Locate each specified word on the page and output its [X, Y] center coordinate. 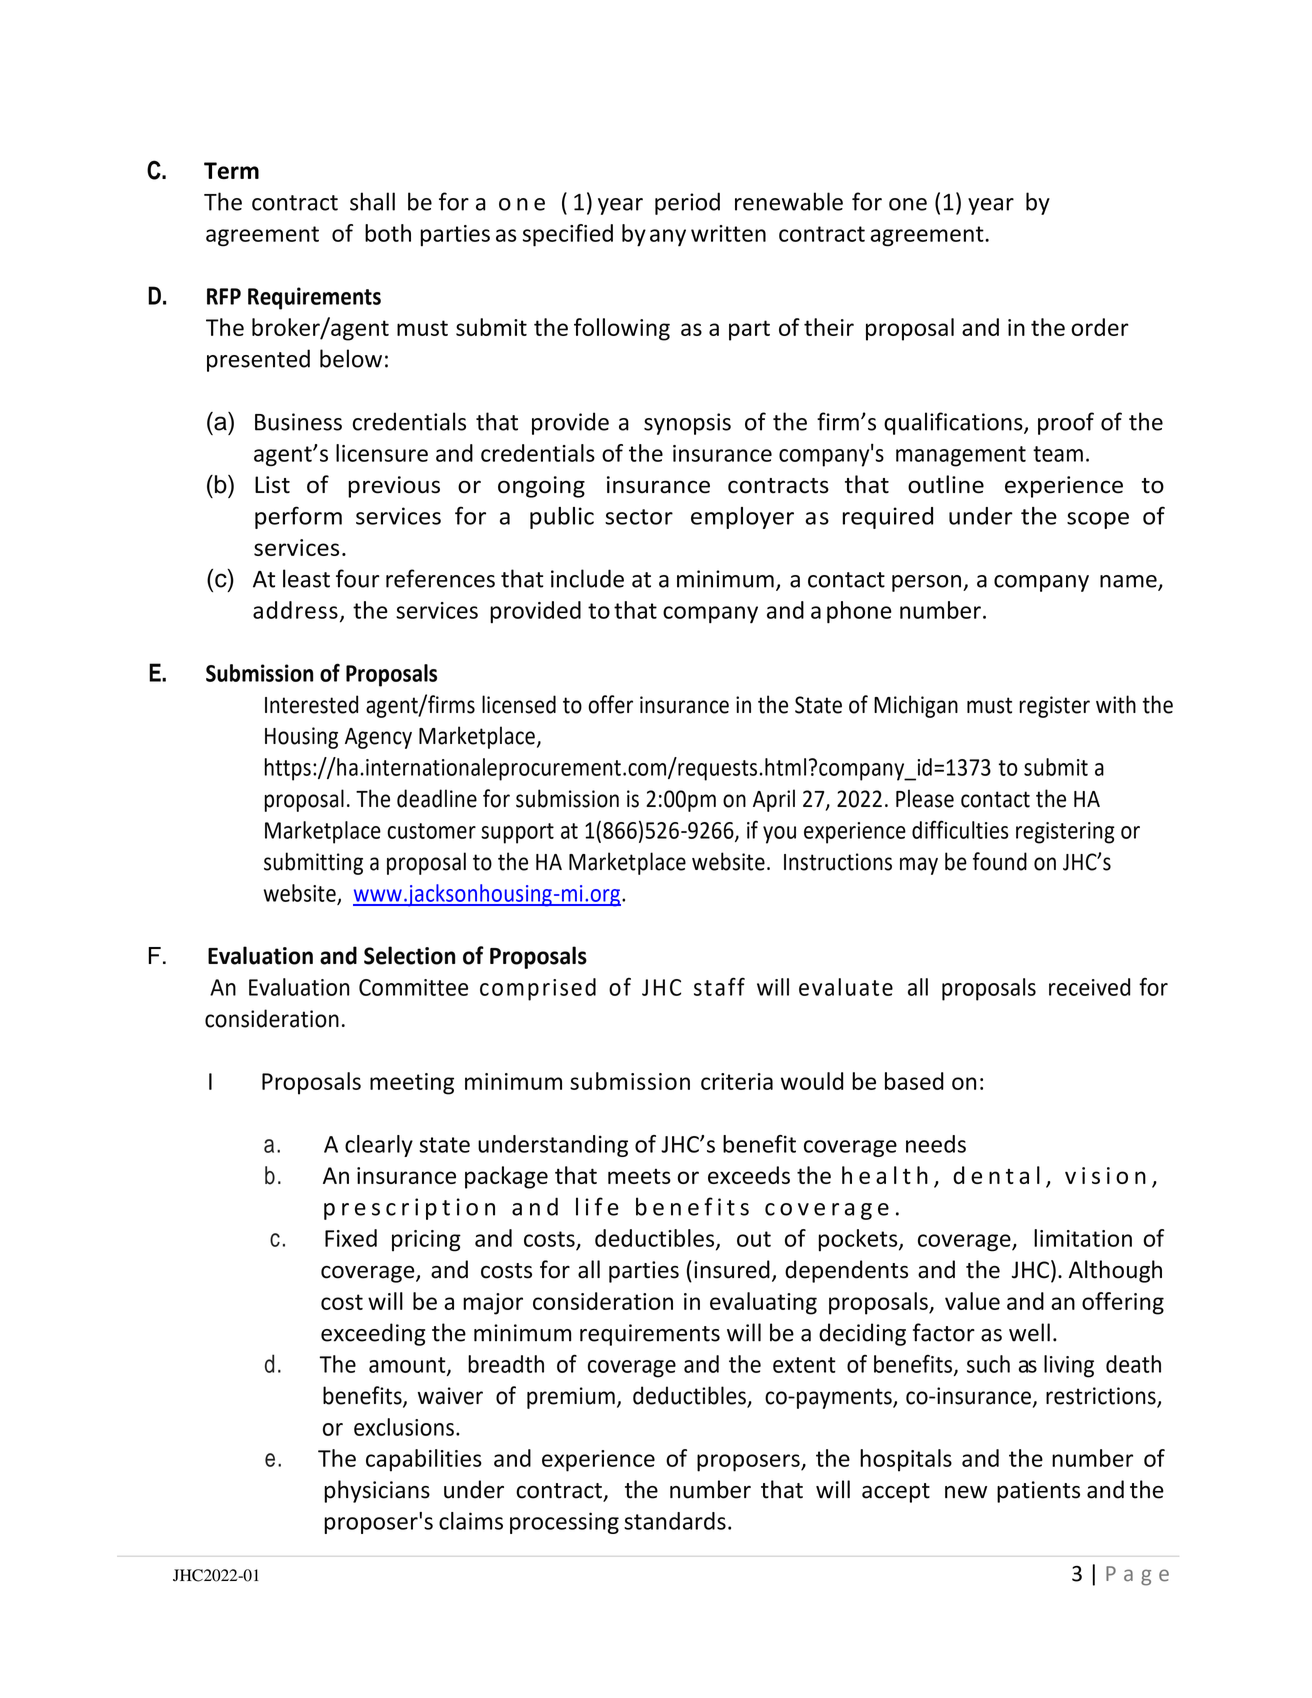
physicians [377, 1491]
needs [936, 1144]
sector [639, 517]
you [779, 835]
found [1000, 861]
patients [1038, 1492]
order [1100, 327]
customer [431, 831]
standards [675, 1521]
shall [372, 201]
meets [639, 1176]
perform [298, 517]
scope [1098, 520]
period [687, 203]
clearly [379, 1146]
